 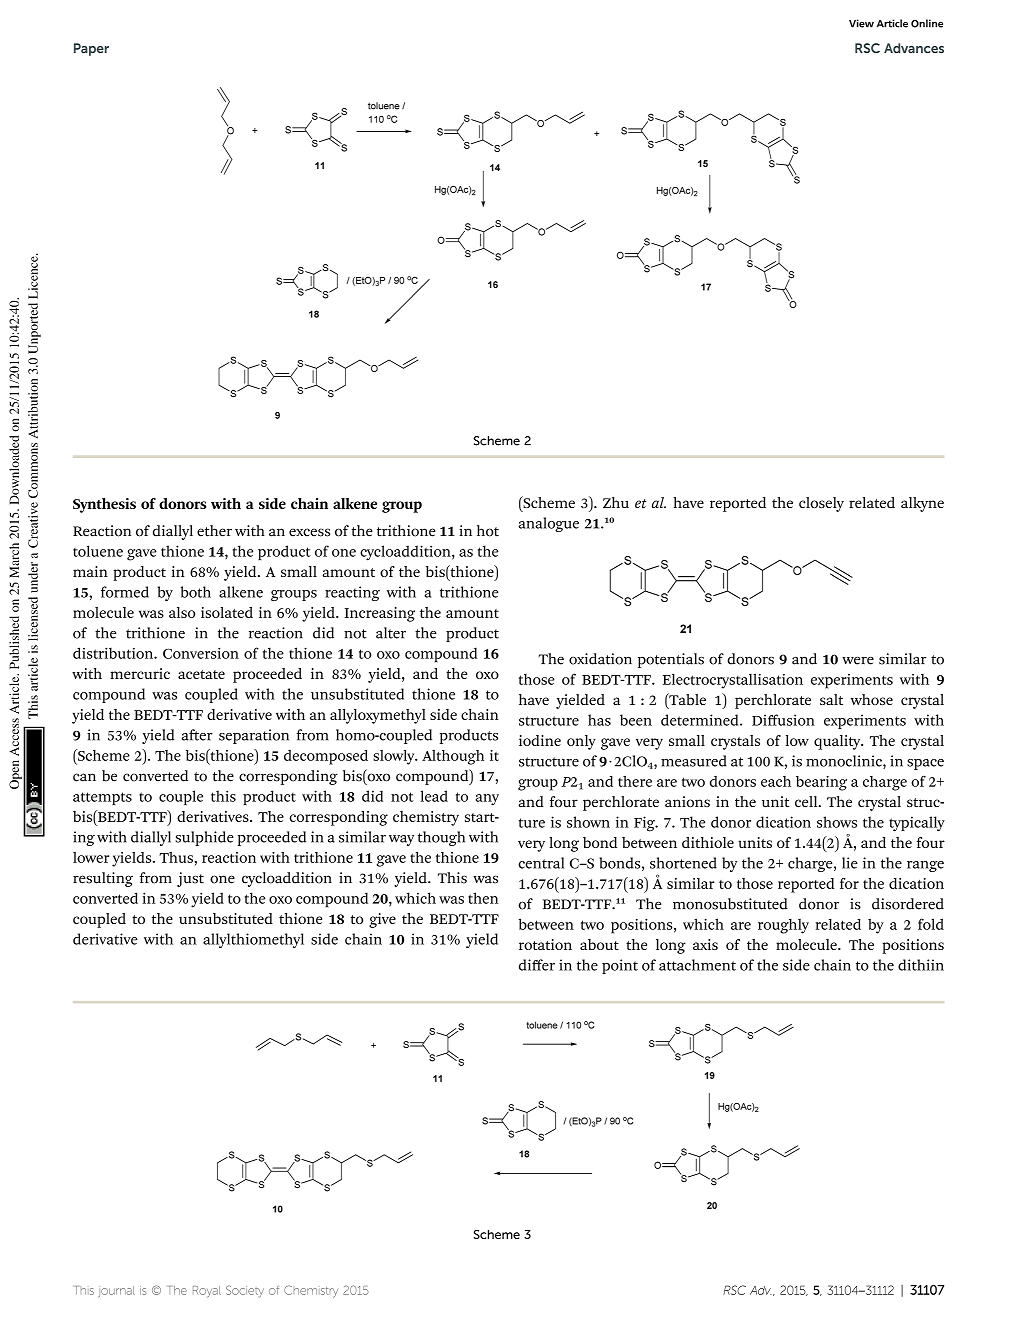 I want to click on View, so click(x=861, y=23).
